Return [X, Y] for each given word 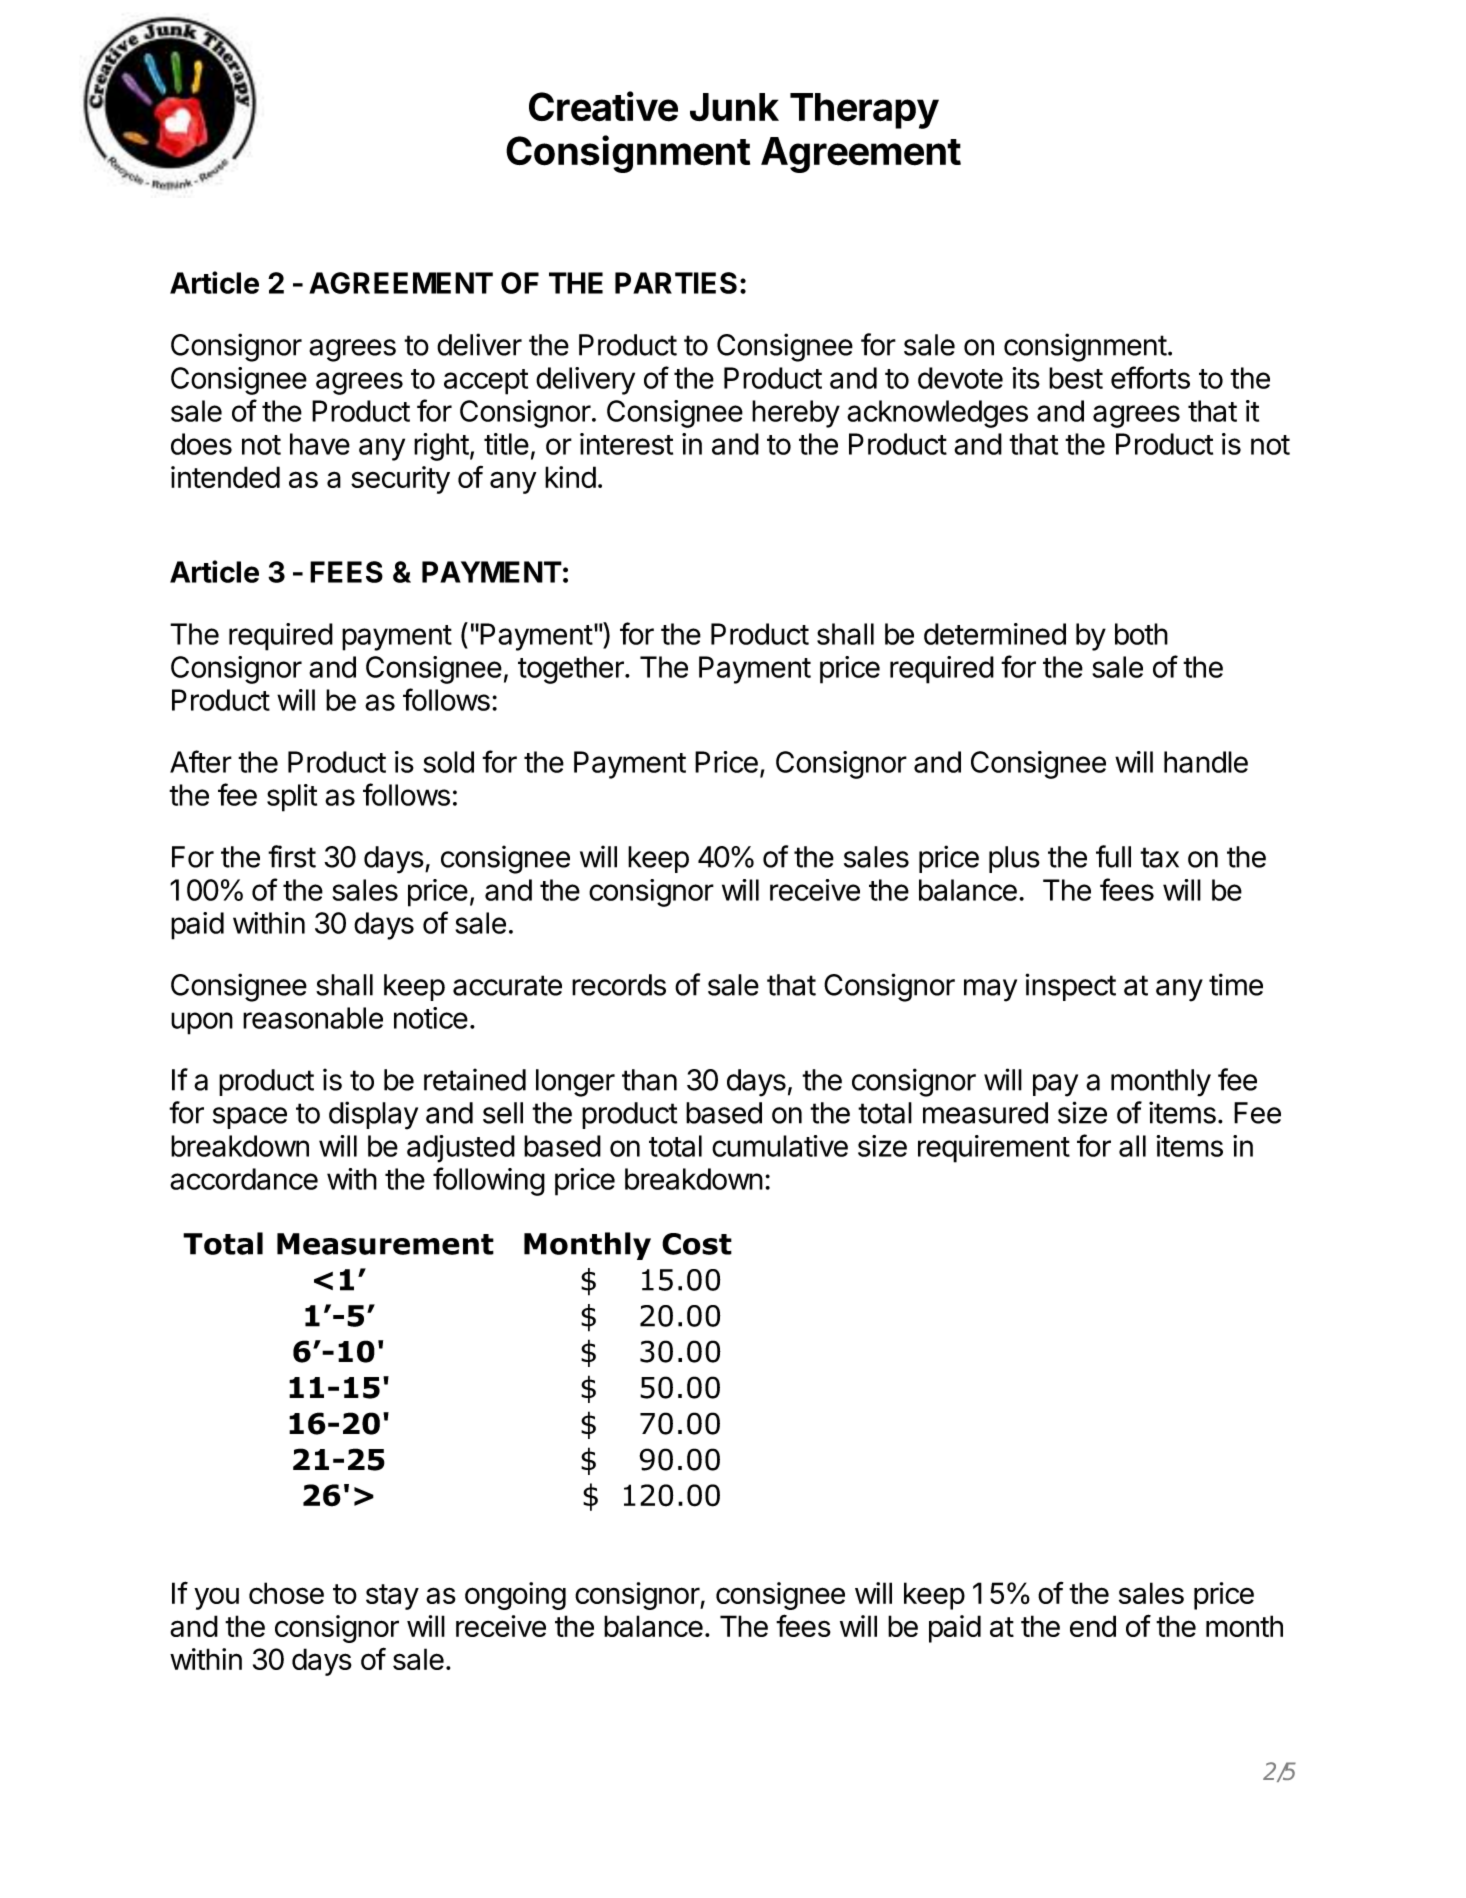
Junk [734, 107]
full [1113, 856]
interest [626, 444]
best [1076, 378]
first [292, 856]
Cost [697, 1244]
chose [286, 1593]
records [619, 985]
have [320, 444]
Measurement [385, 1244]
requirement [994, 1149]
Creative [603, 106]
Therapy [864, 111]
